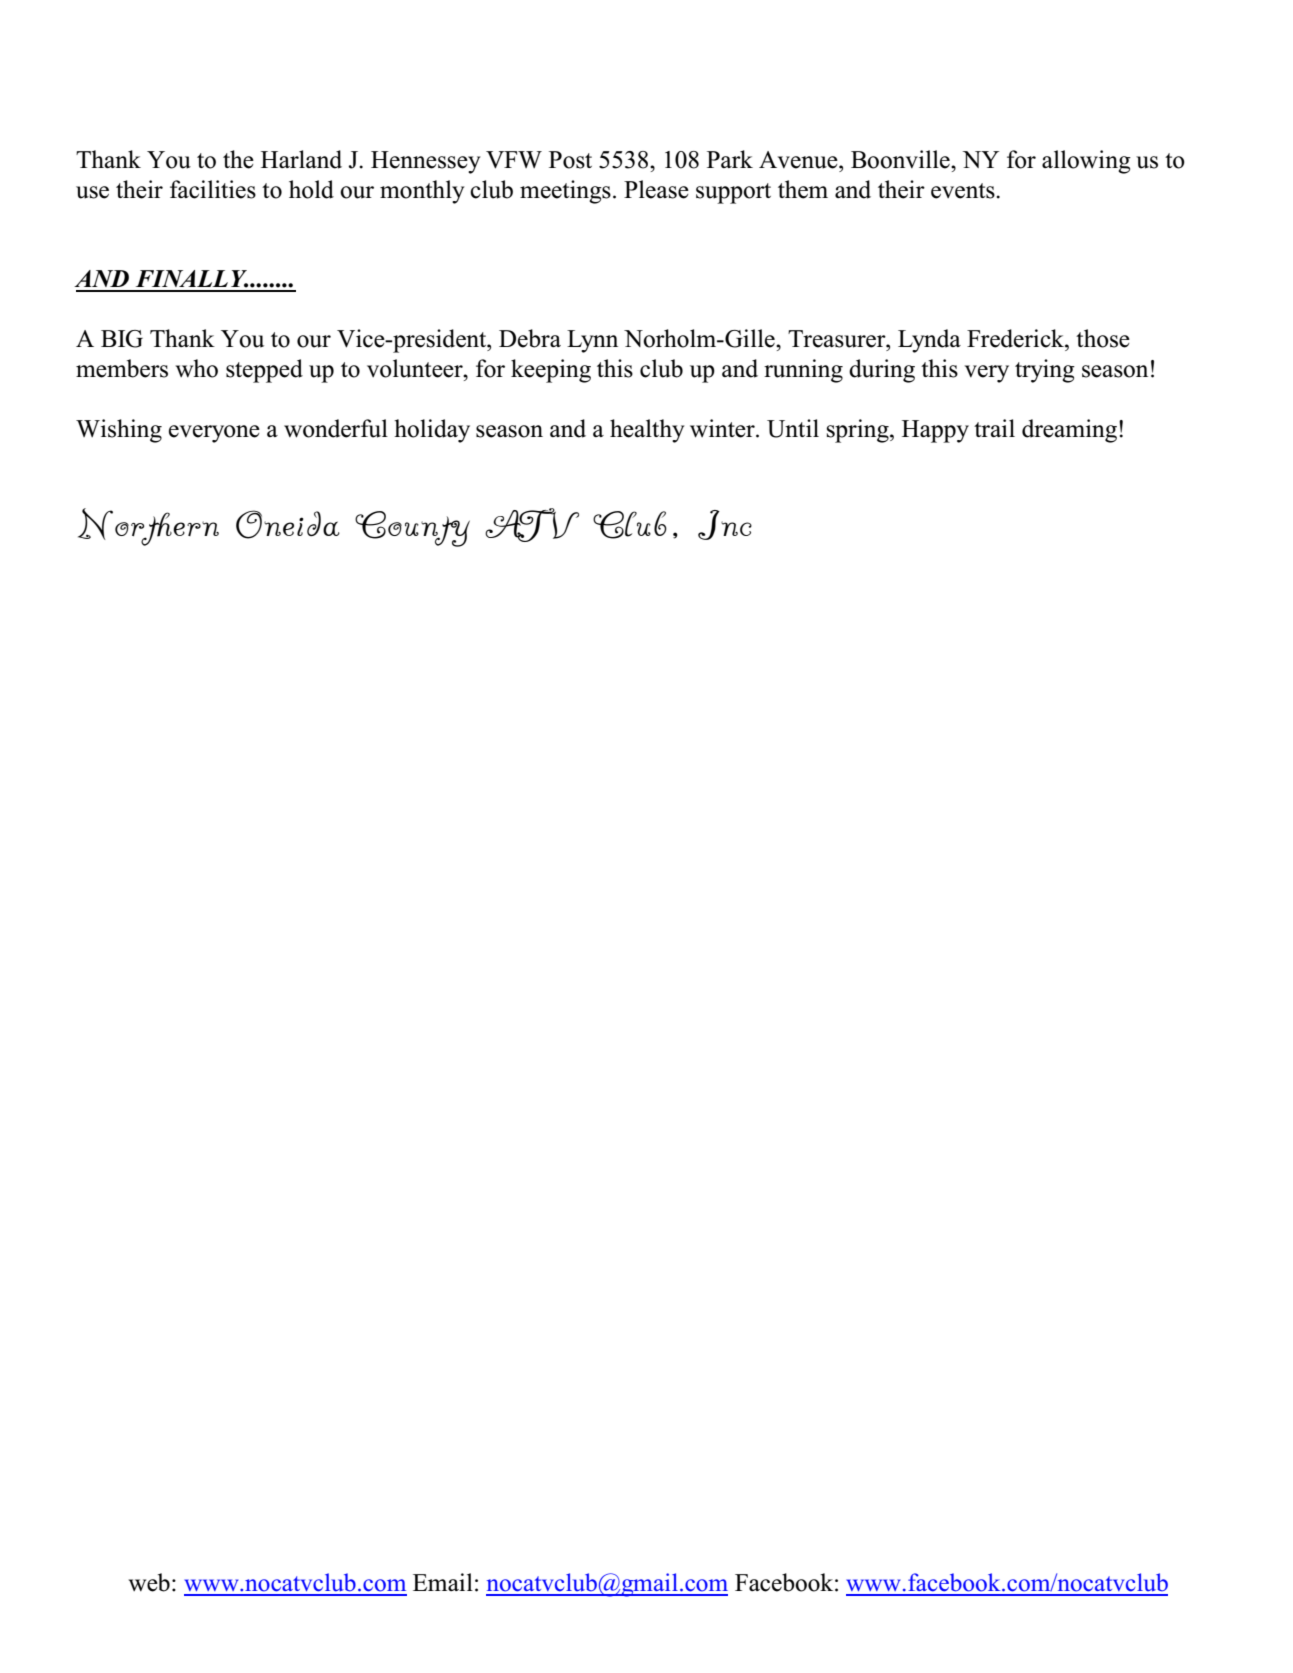 The image size is (1293, 1673). Describe the element at coordinates (213, 189) in the screenshot. I see `facilities` at that location.
